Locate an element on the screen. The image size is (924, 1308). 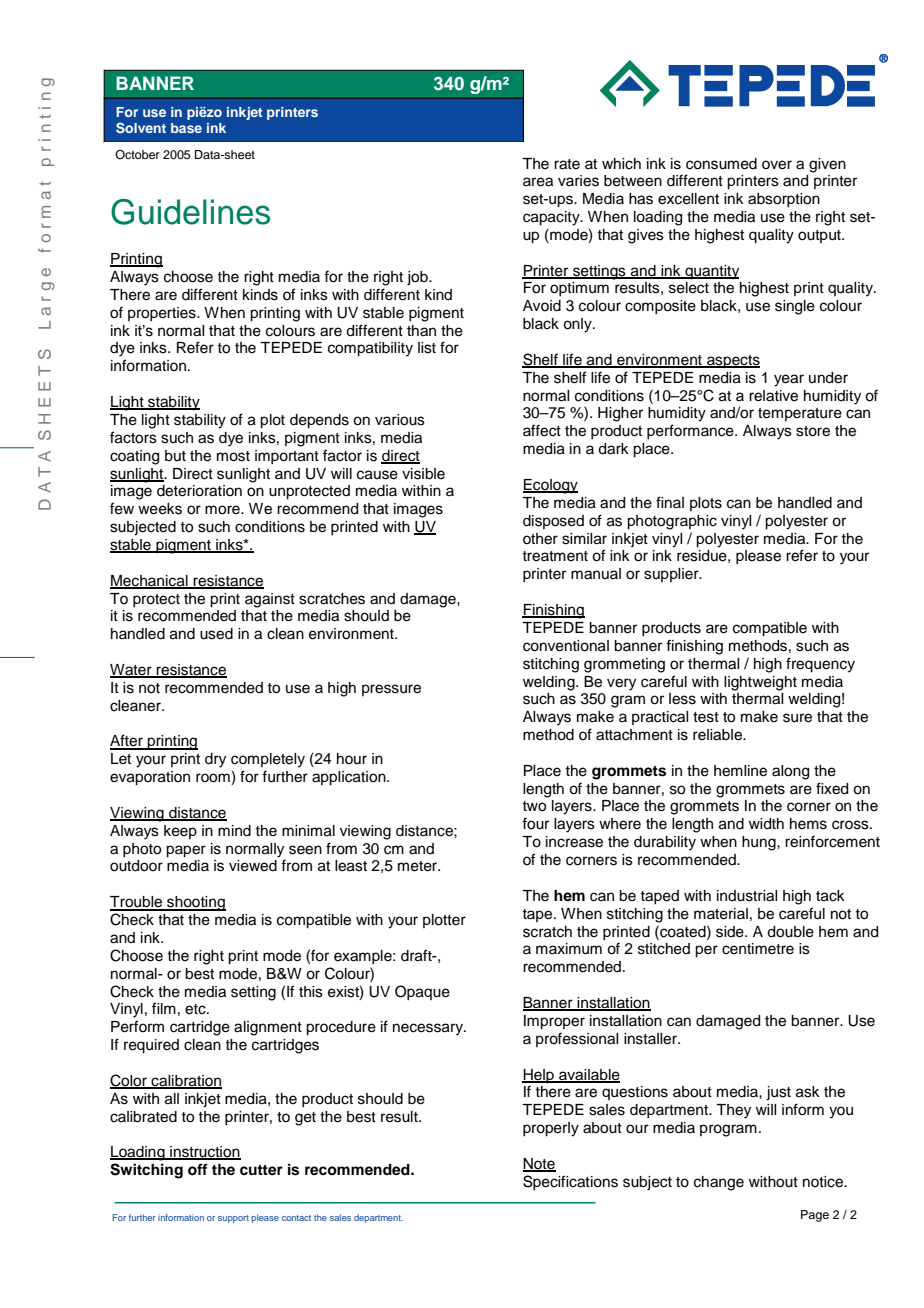
base is located at coordinates (186, 128).
